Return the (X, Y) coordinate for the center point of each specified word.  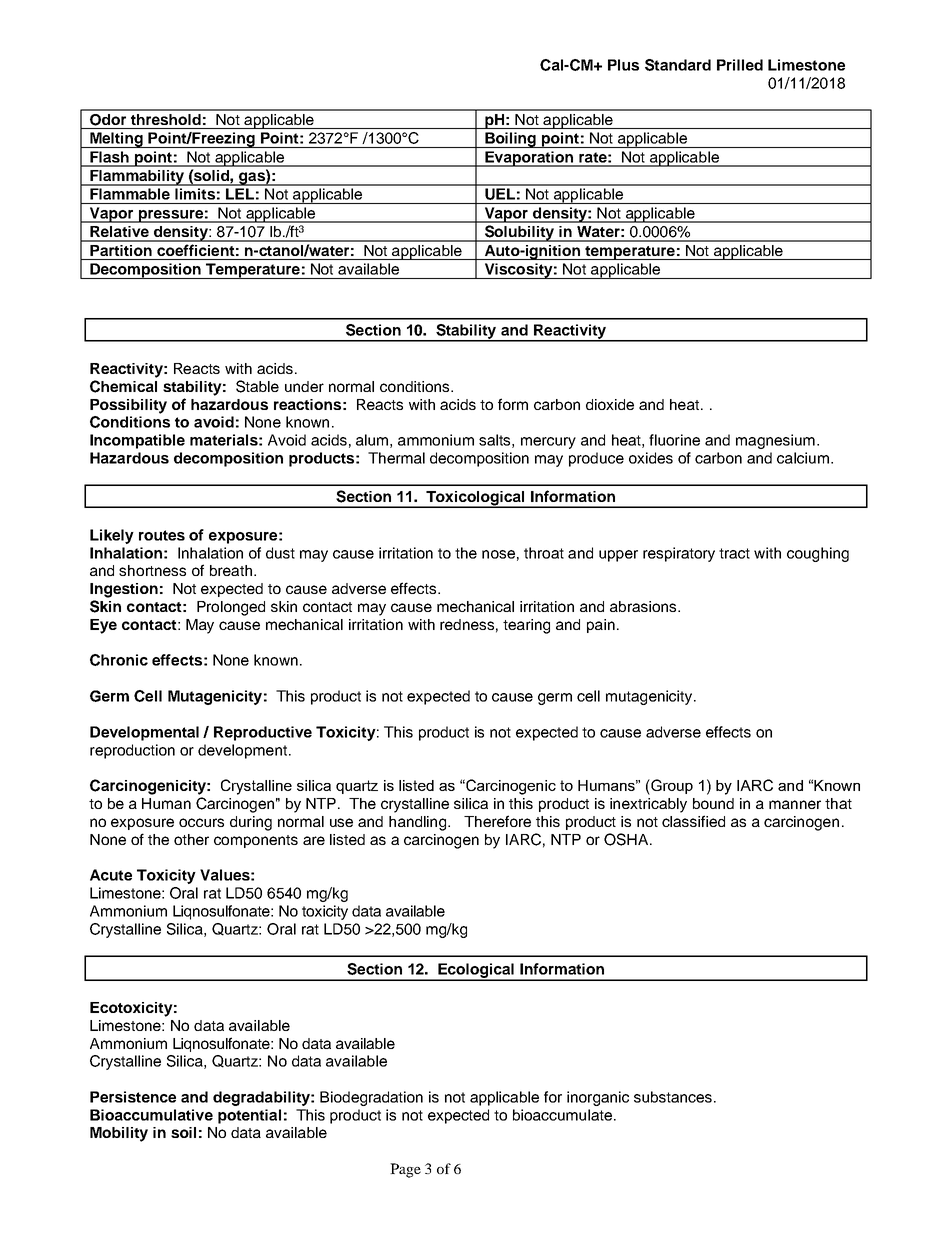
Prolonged (231, 608)
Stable (257, 386)
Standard (678, 65)
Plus (623, 65)
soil (183, 1132)
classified (693, 821)
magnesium (775, 441)
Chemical (123, 386)
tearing (526, 626)
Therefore (497, 821)
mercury (548, 443)
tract (734, 553)
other (191, 839)
